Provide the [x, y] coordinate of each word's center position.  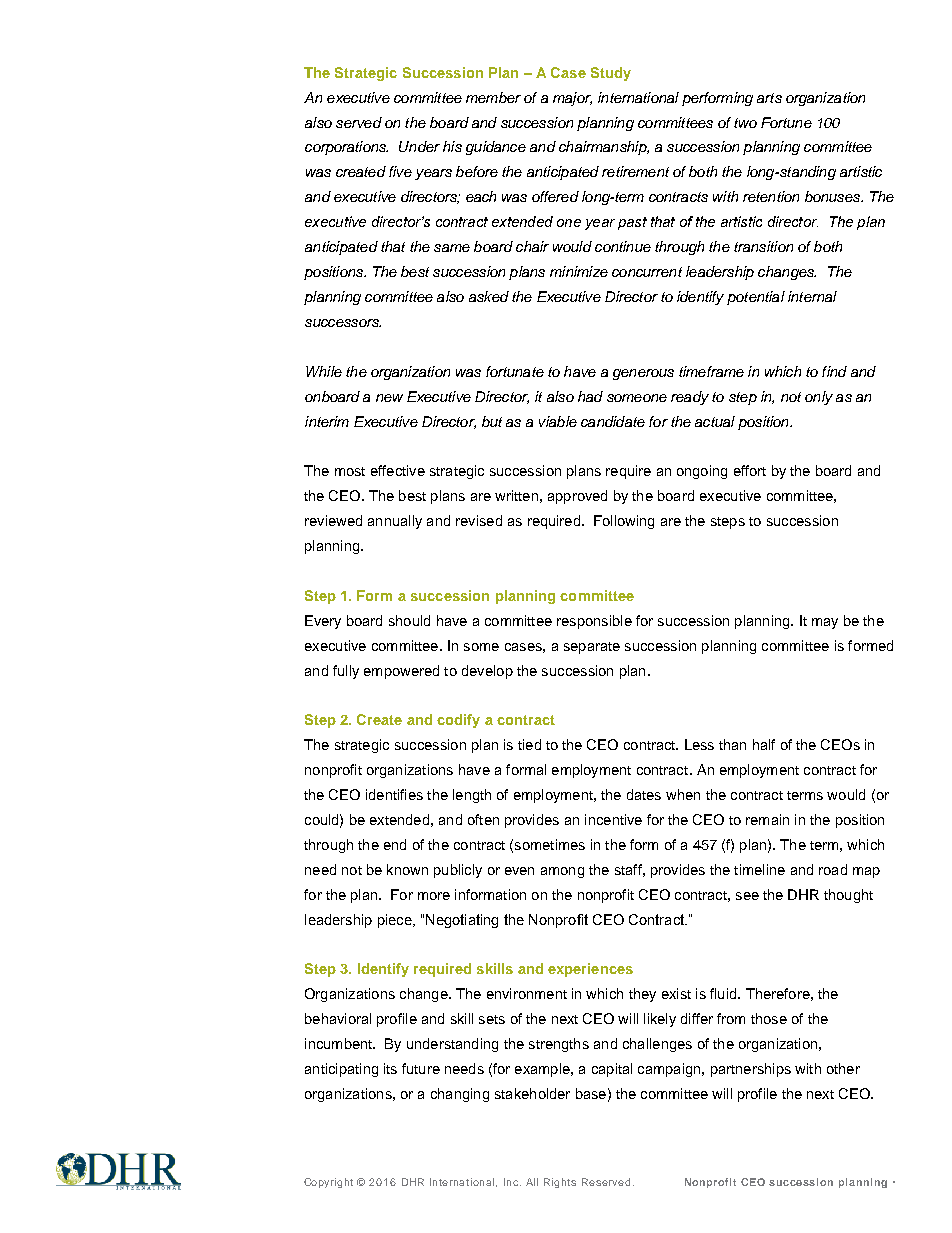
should [409, 620]
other [843, 1068]
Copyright [328, 1183]
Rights [560, 1183]
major [572, 99]
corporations [346, 148]
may [825, 623]
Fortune [786, 122]
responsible [594, 622]
